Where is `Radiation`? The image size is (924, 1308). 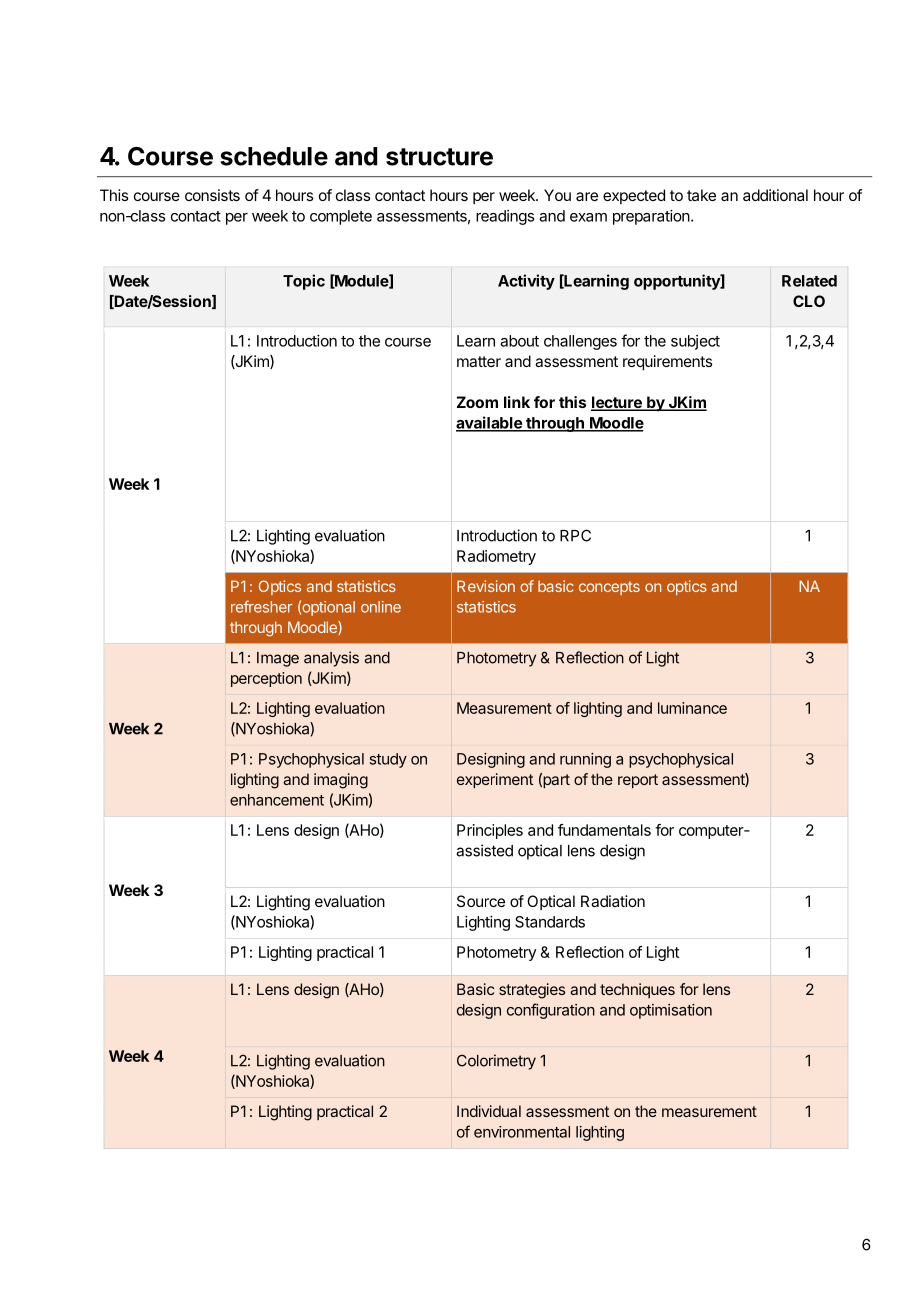 Radiation is located at coordinates (613, 901).
